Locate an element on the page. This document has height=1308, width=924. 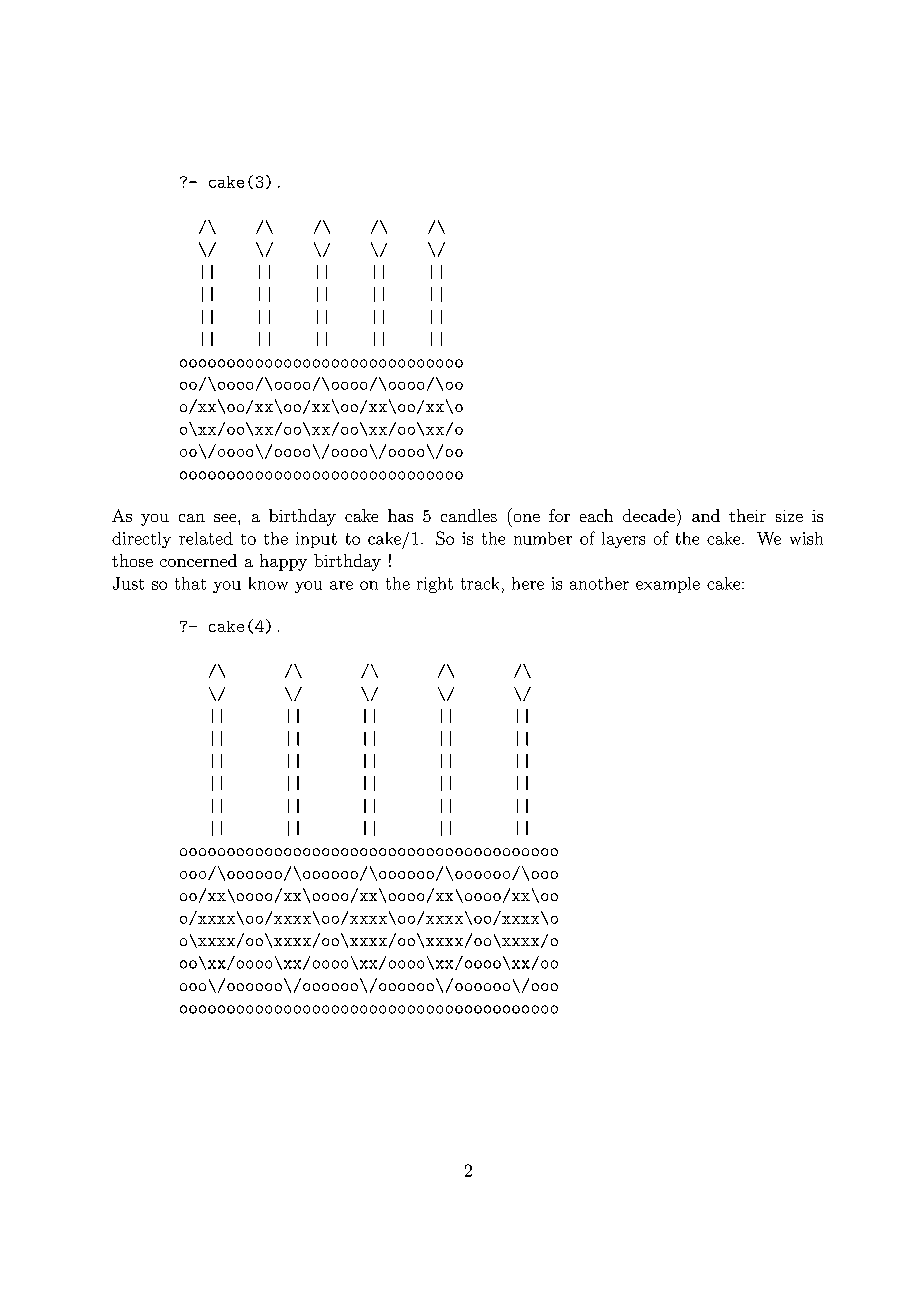
one is located at coordinates (527, 518).
